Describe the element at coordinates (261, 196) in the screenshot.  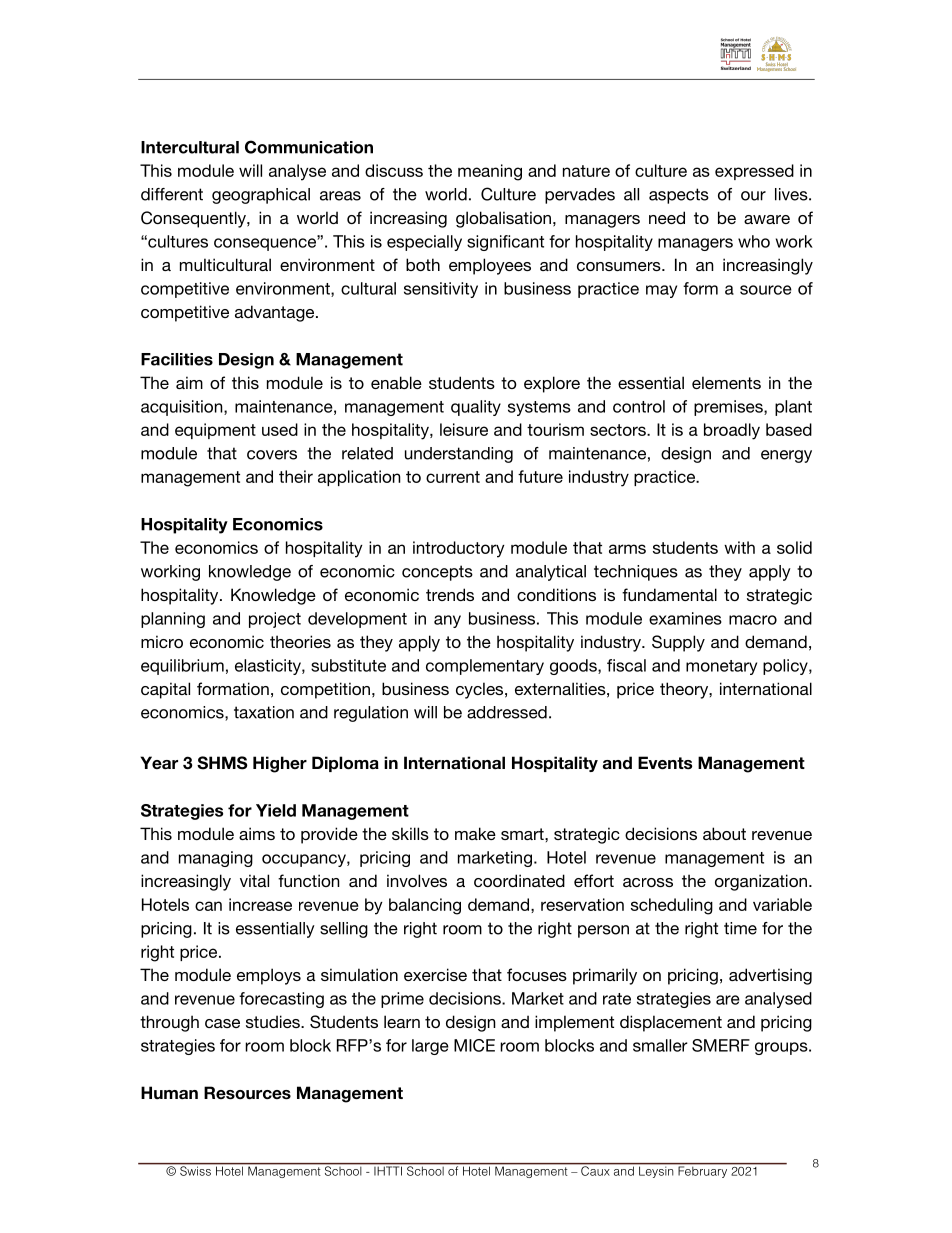
I see `geographical` at that location.
